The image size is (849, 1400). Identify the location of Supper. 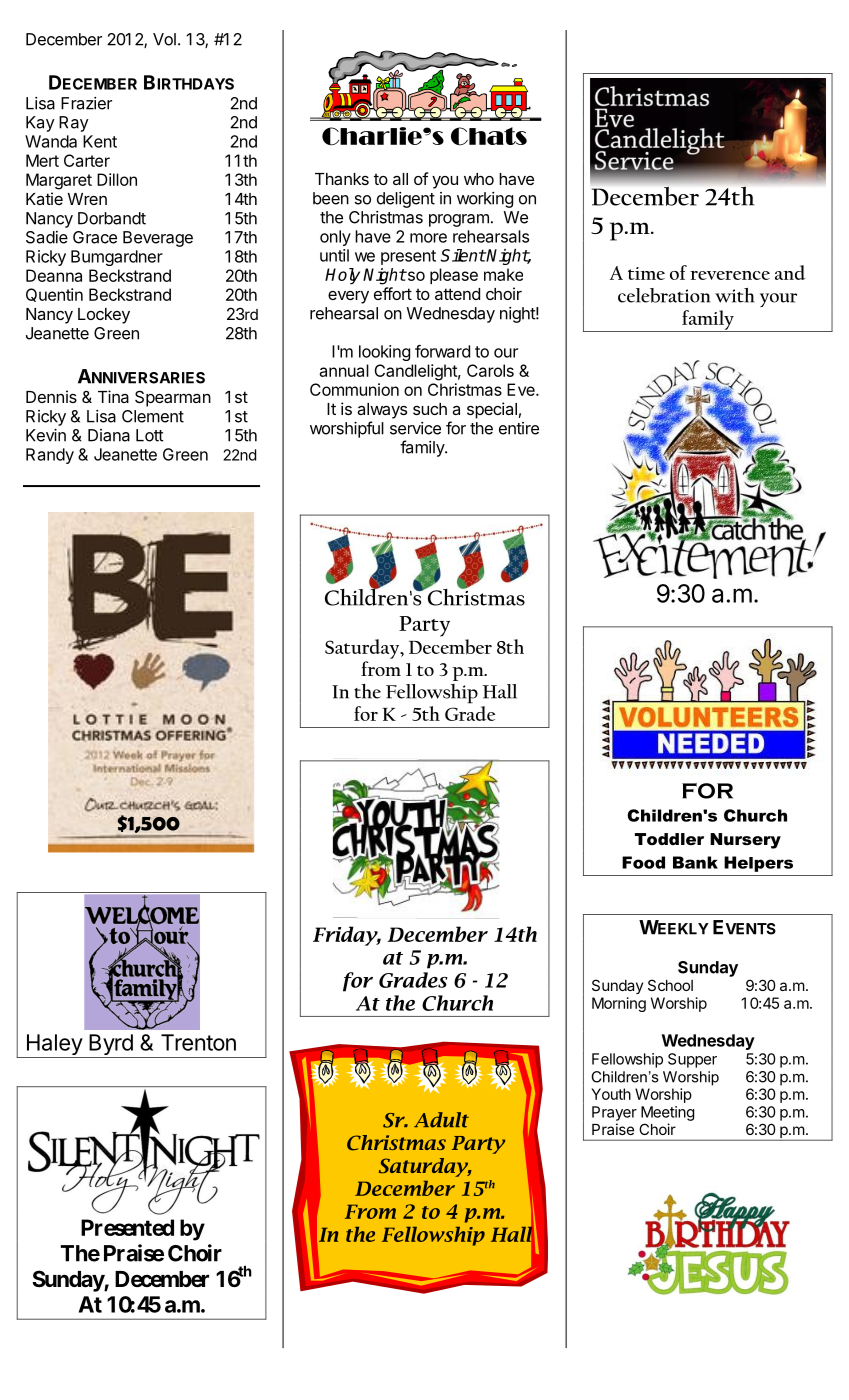
(692, 1060).
